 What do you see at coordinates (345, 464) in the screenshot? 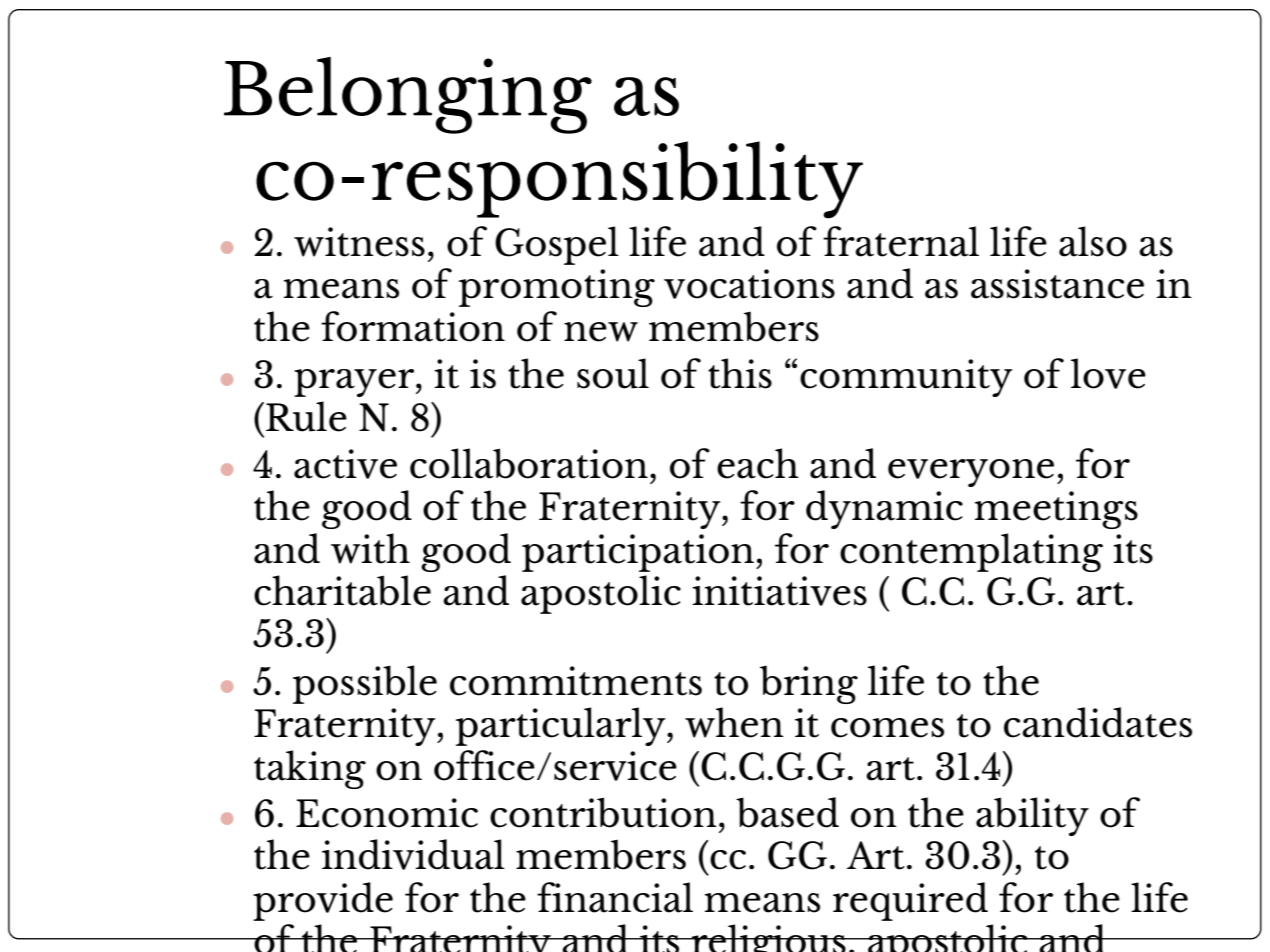
I see `active` at bounding box center [345, 464].
